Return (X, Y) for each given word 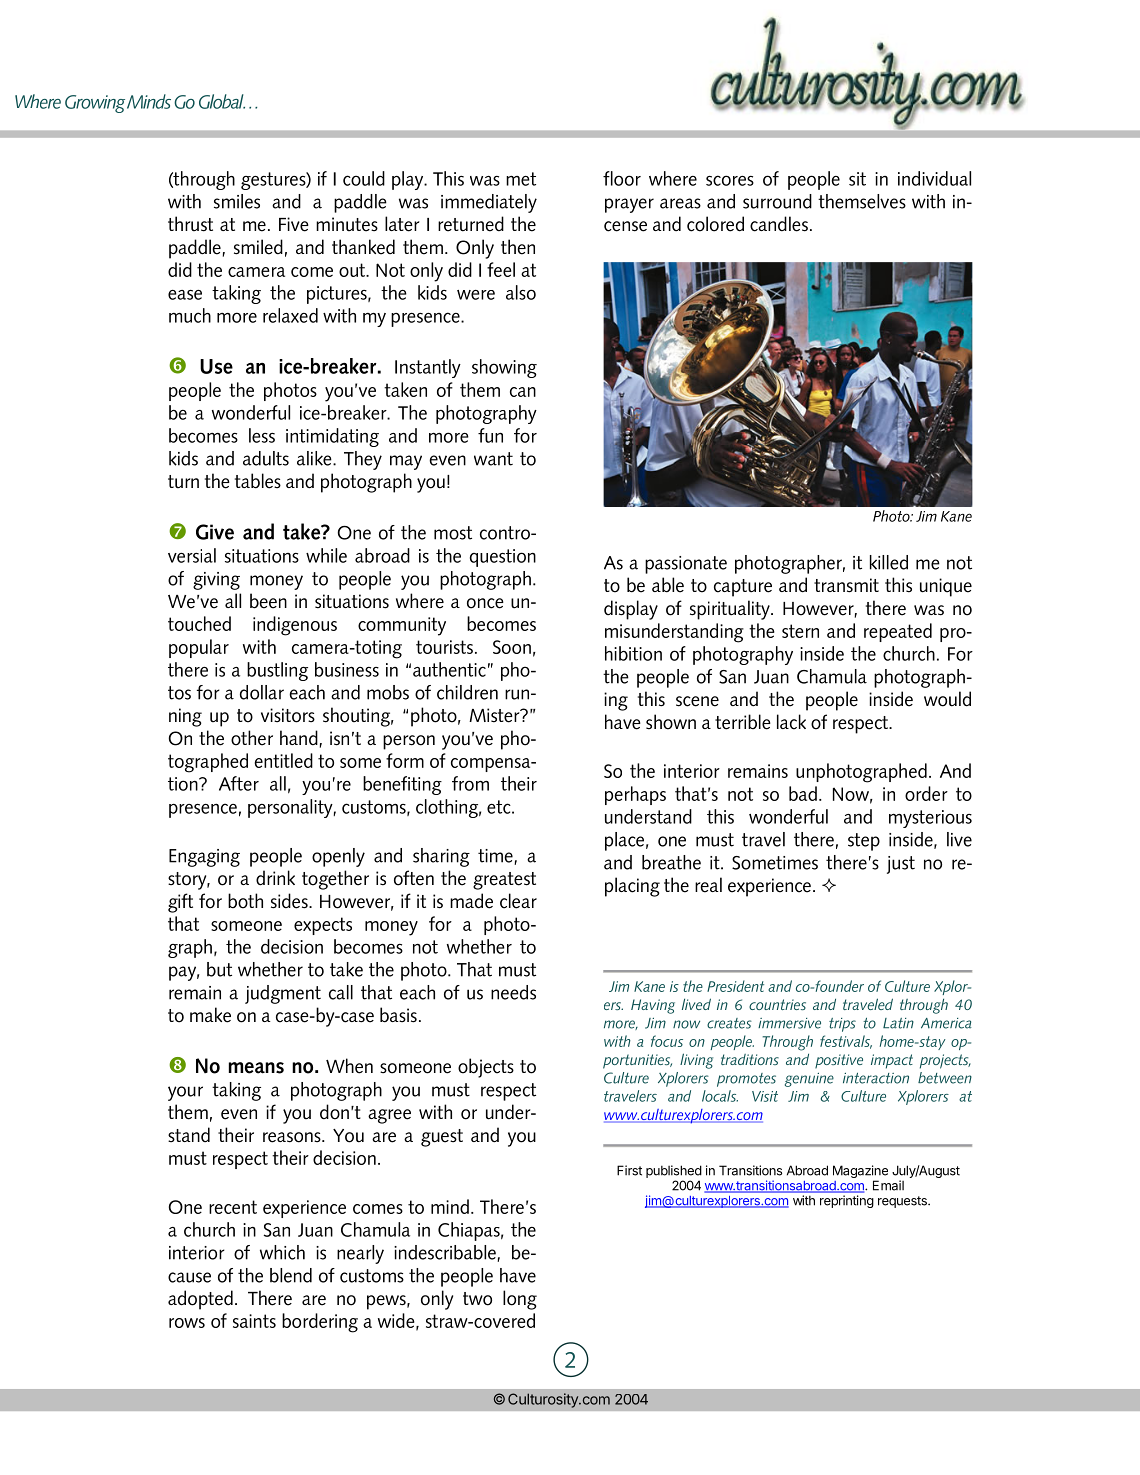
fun (490, 435)
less (262, 435)
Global (222, 101)
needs (513, 992)
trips (842, 1025)
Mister (495, 715)
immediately (489, 203)
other (252, 738)
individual (934, 178)
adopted (200, 1300)
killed (889, 562)
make (210, 1015)
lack (791, 722)
